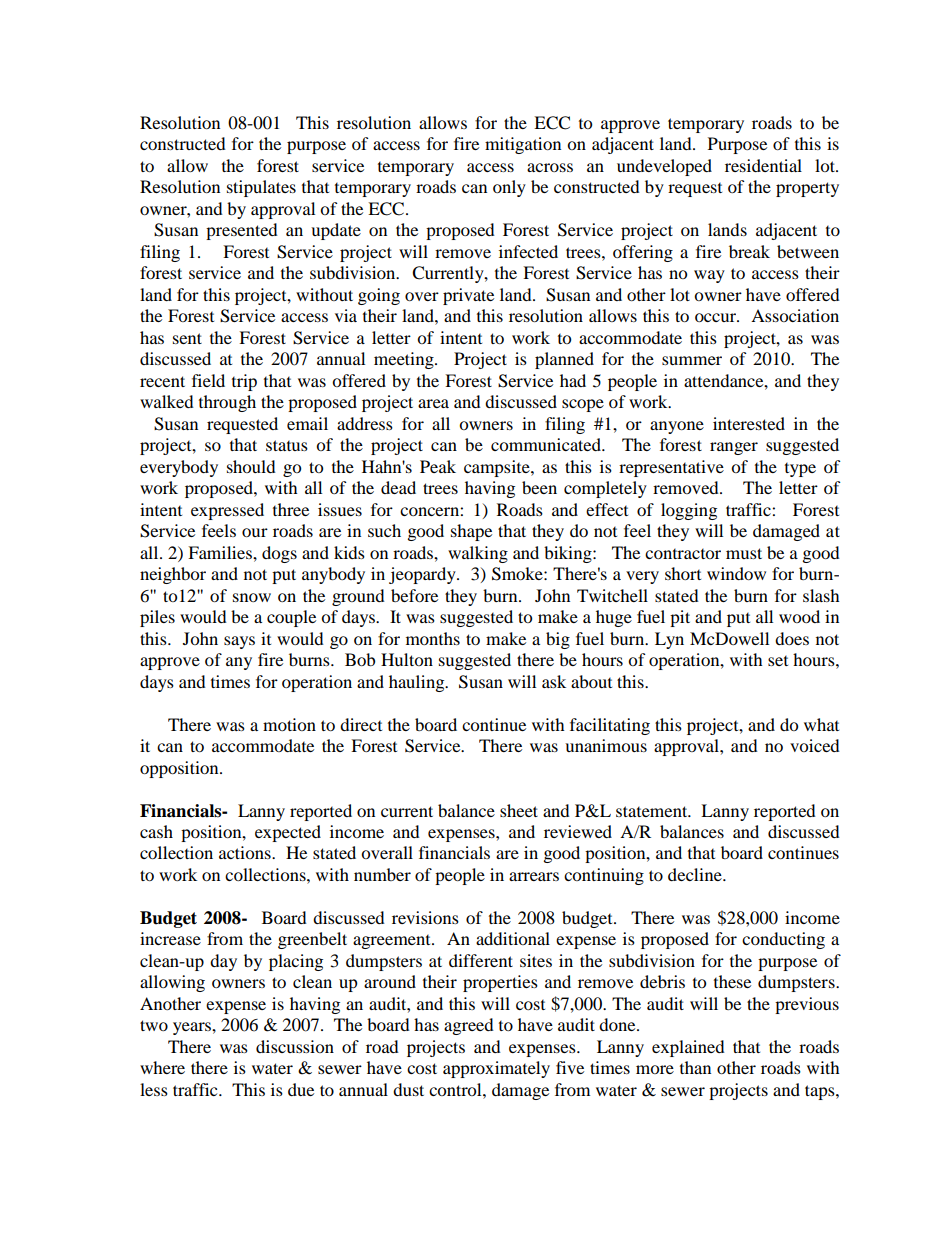  Describe the element at coordinates (696, 874) in the screenshot. I see `decline` at that location.
